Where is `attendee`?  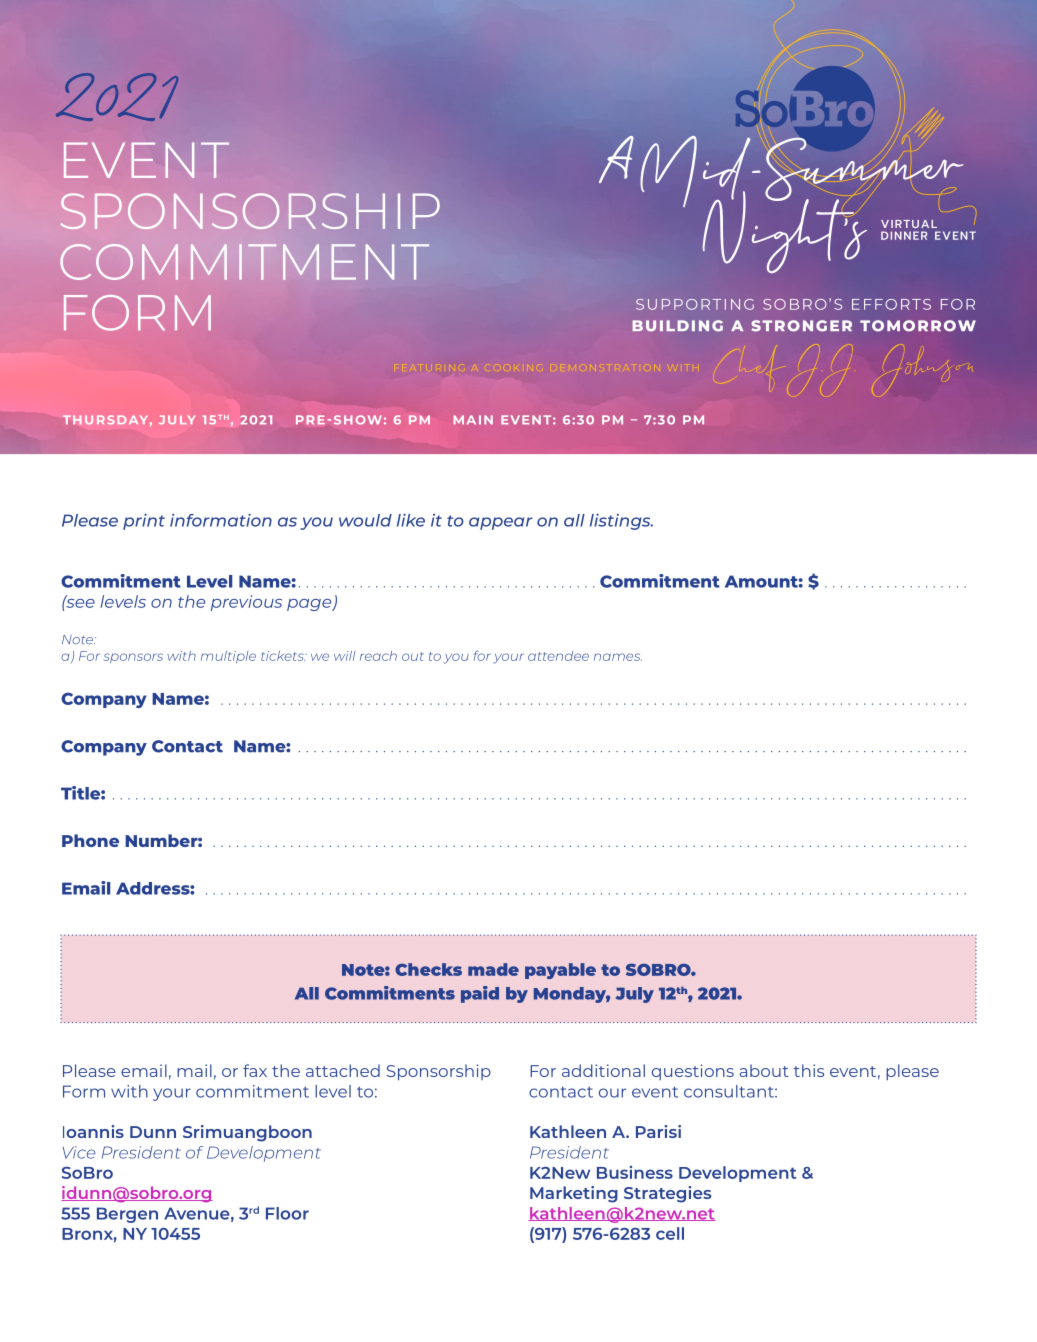 attendee is located at coordinates (558, 656).
